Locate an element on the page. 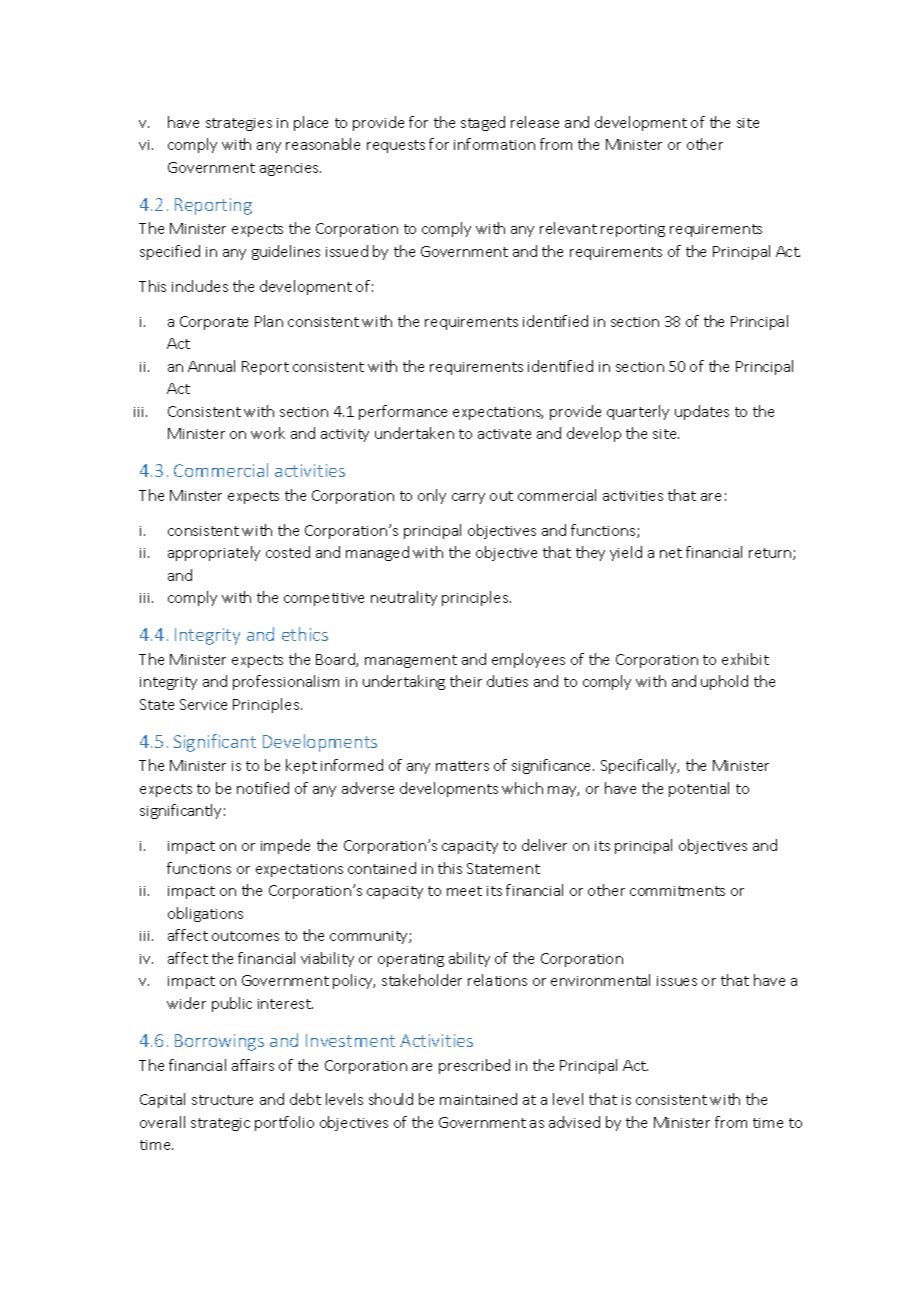 The width and height of the document is (924, 1308). information is located at coordinates (494, 144).
